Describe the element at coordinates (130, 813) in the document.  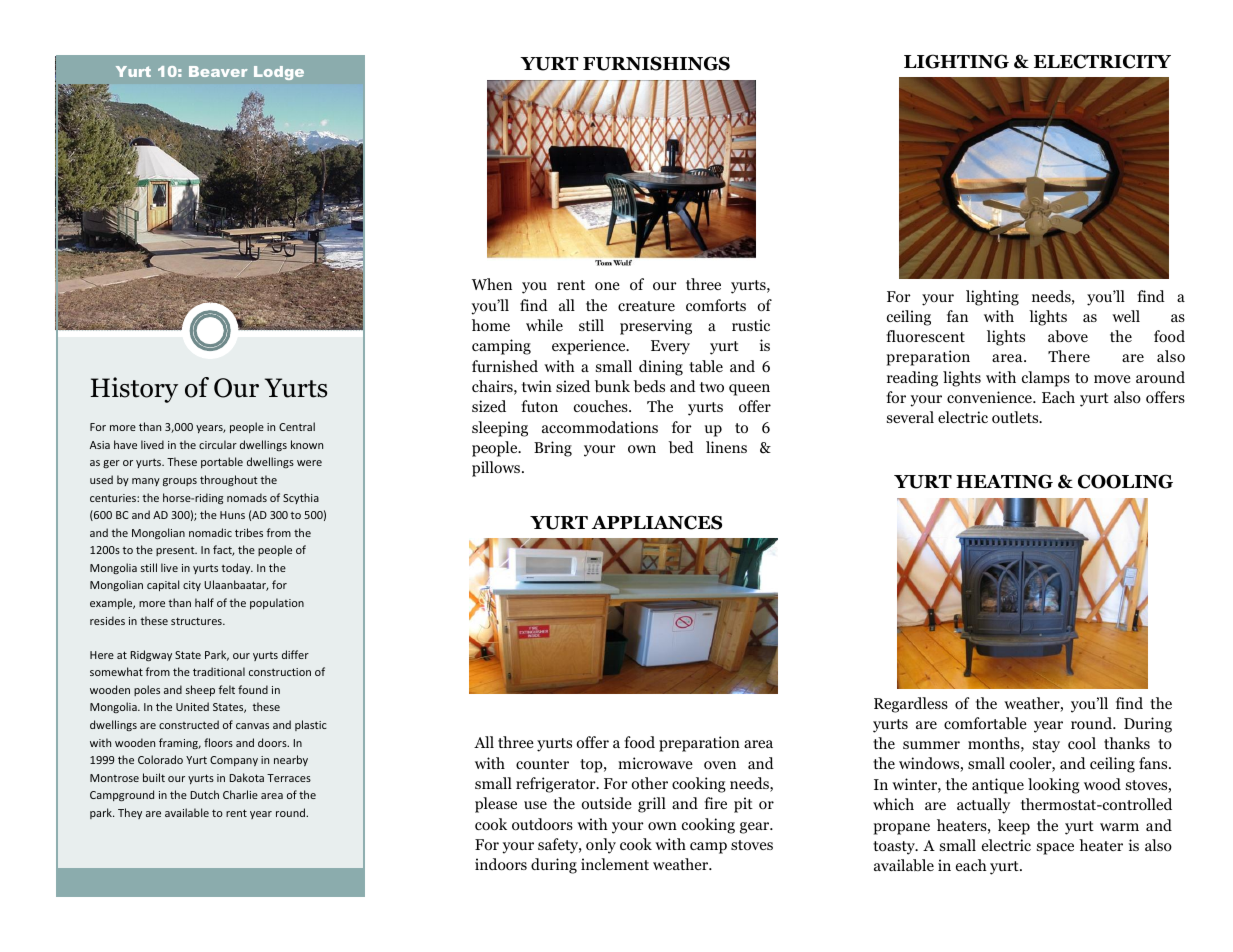
I see `They` at that location.
